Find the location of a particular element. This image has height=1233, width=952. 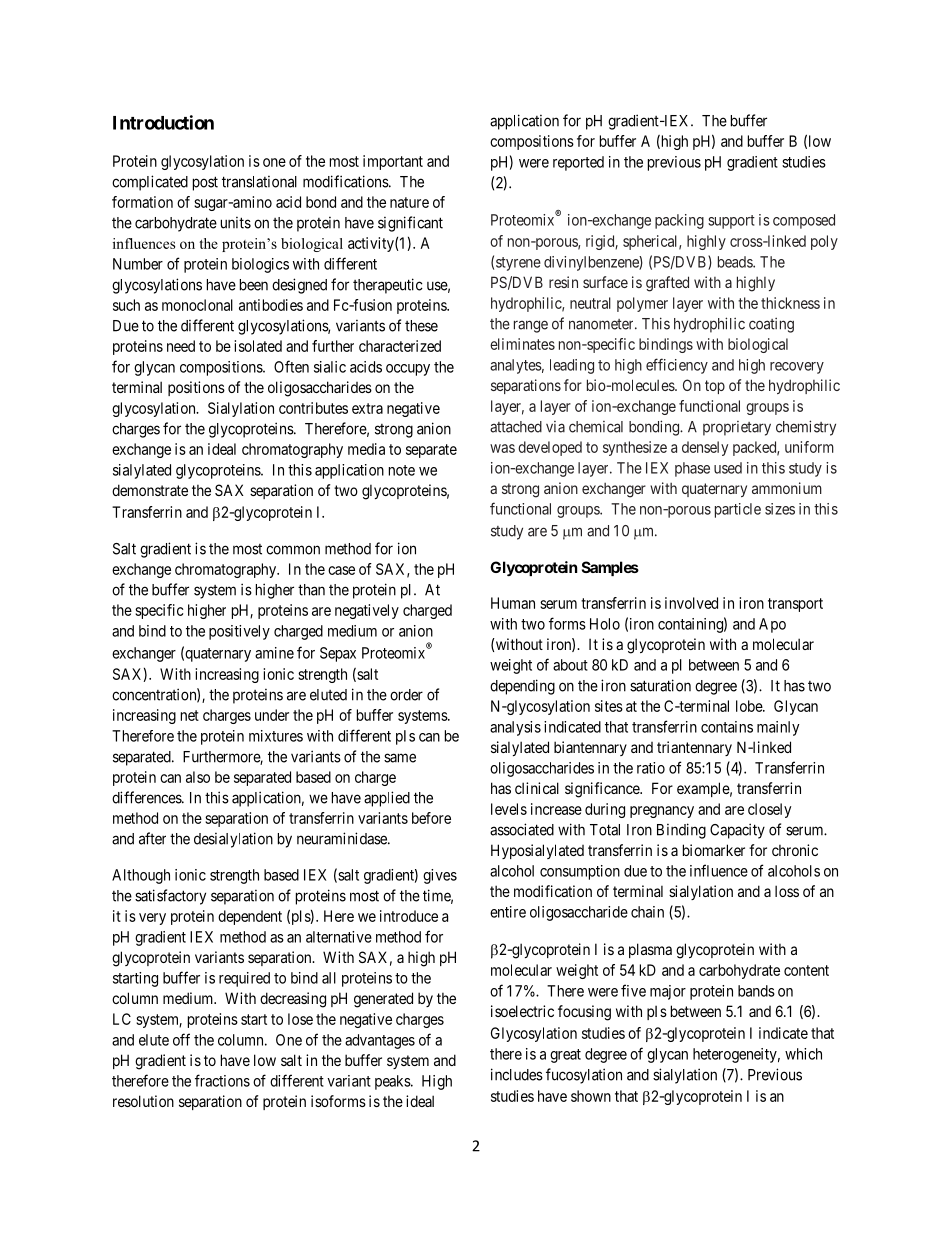

which is located at coordinates (803, 1054).
